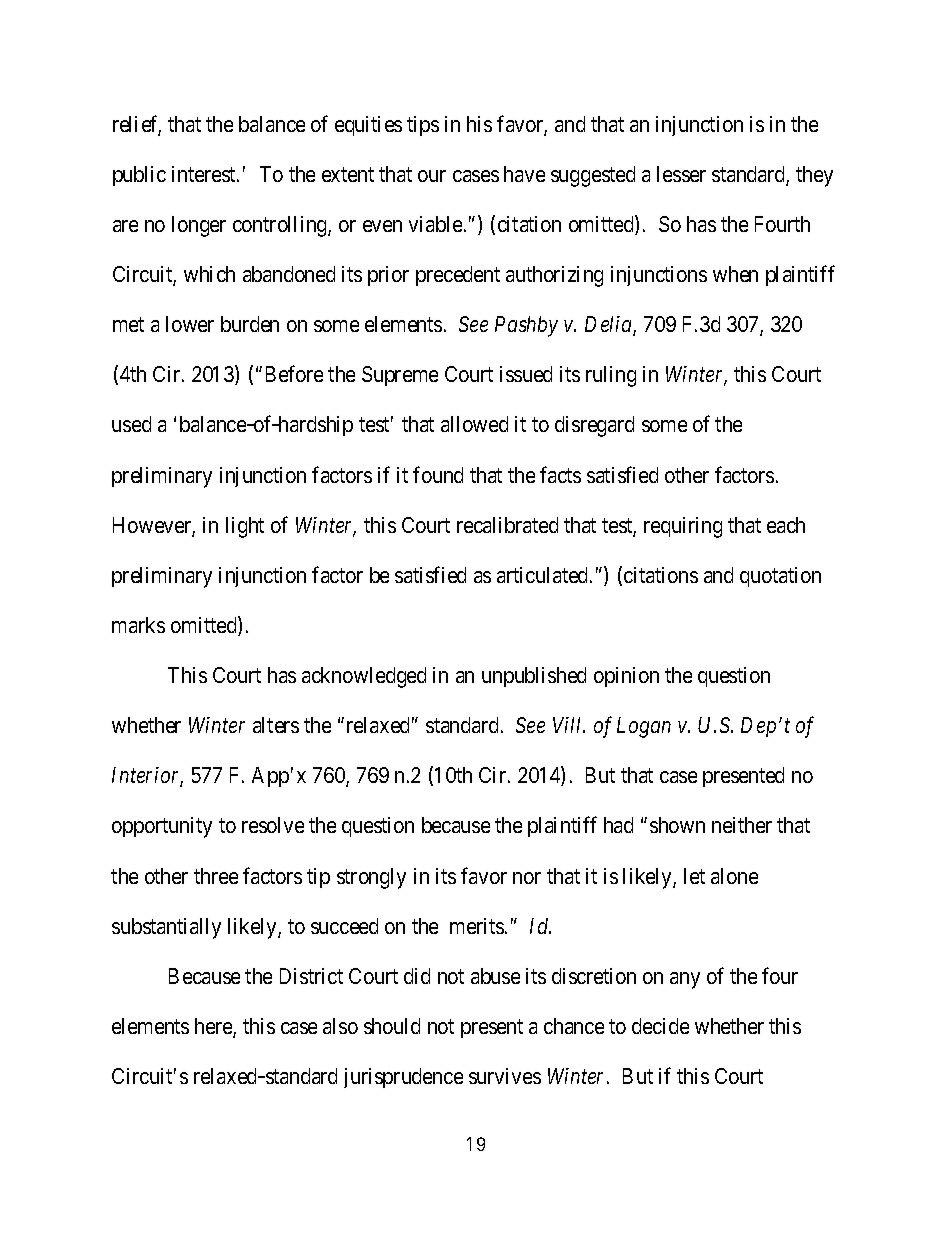 The image size is (952, 1233). I want to click on opportunity, so click(162, 827).
